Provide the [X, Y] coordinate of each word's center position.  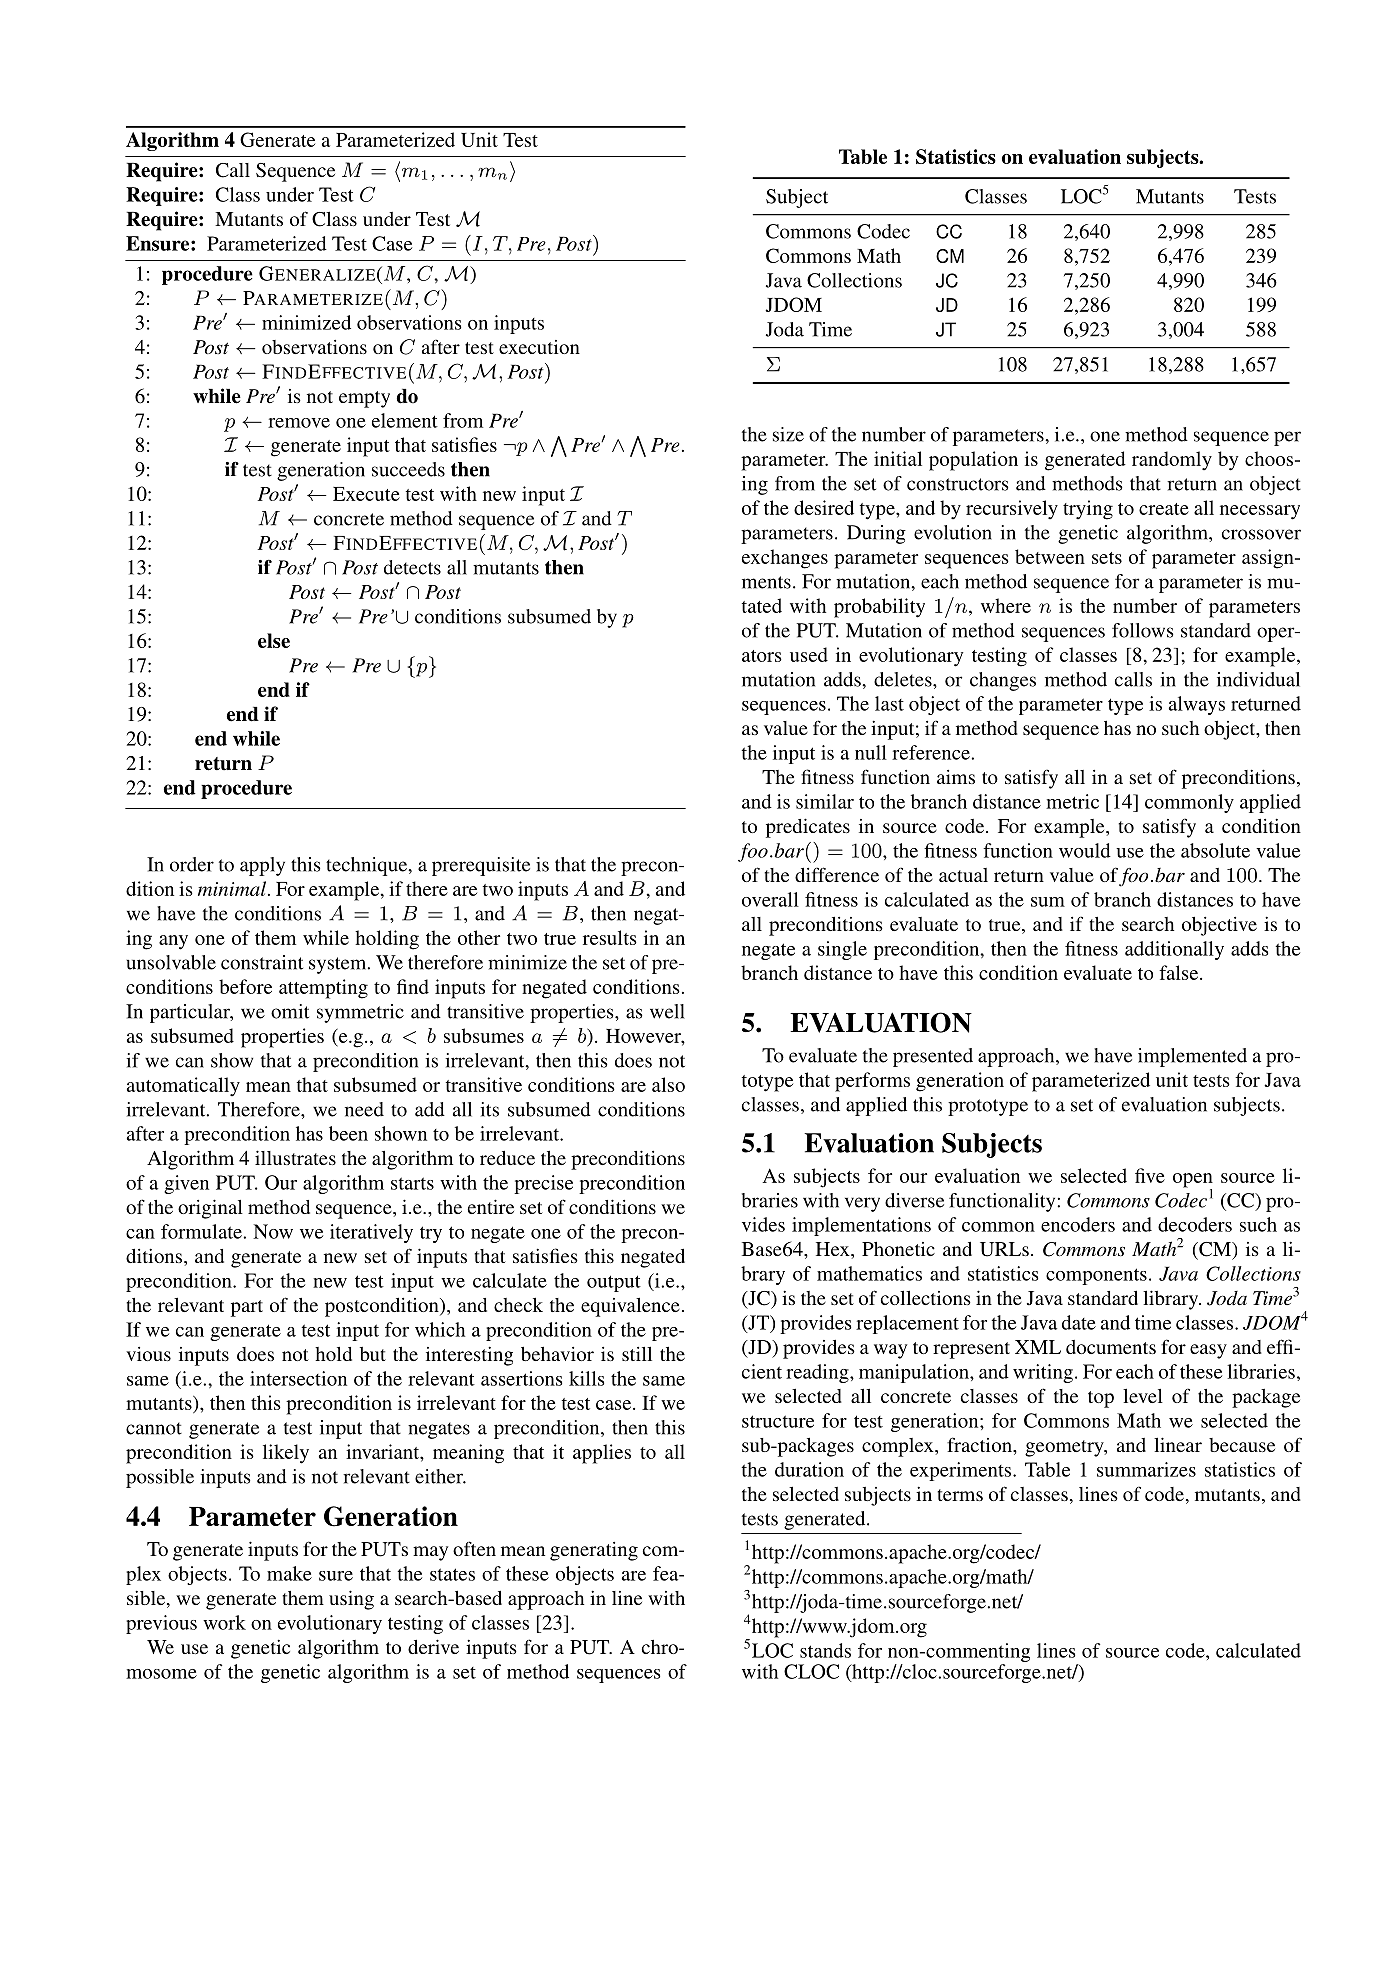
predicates [808, 828]
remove [299, 423]
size [788, 434]
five [1150, 1175]
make [289, 1573]
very [862, 1204]
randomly [1172, 461]
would [1085, 850]
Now [273, 1231]
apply [262, 866]
